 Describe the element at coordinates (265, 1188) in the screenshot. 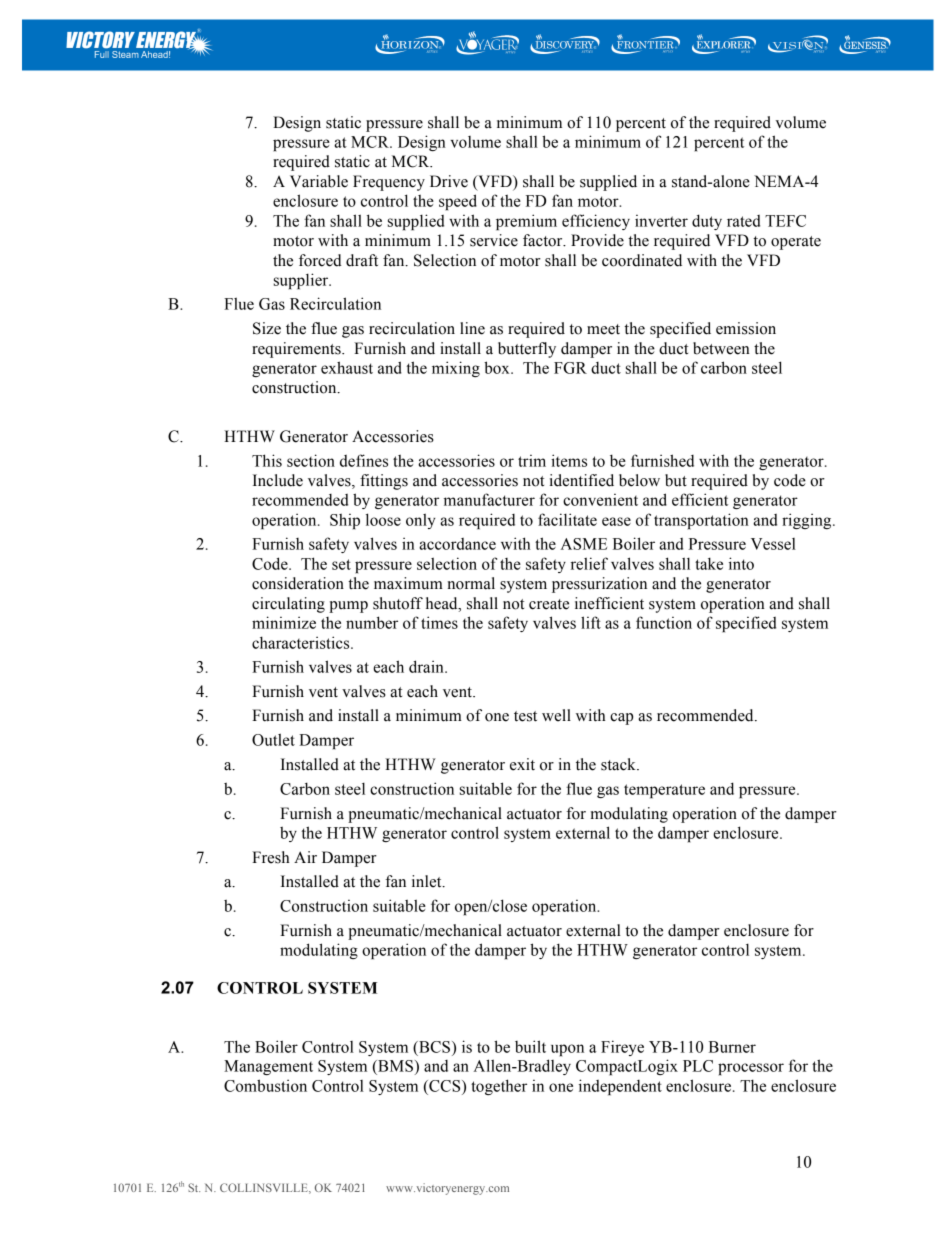

I see `COLLINSVILLE` at that location.
